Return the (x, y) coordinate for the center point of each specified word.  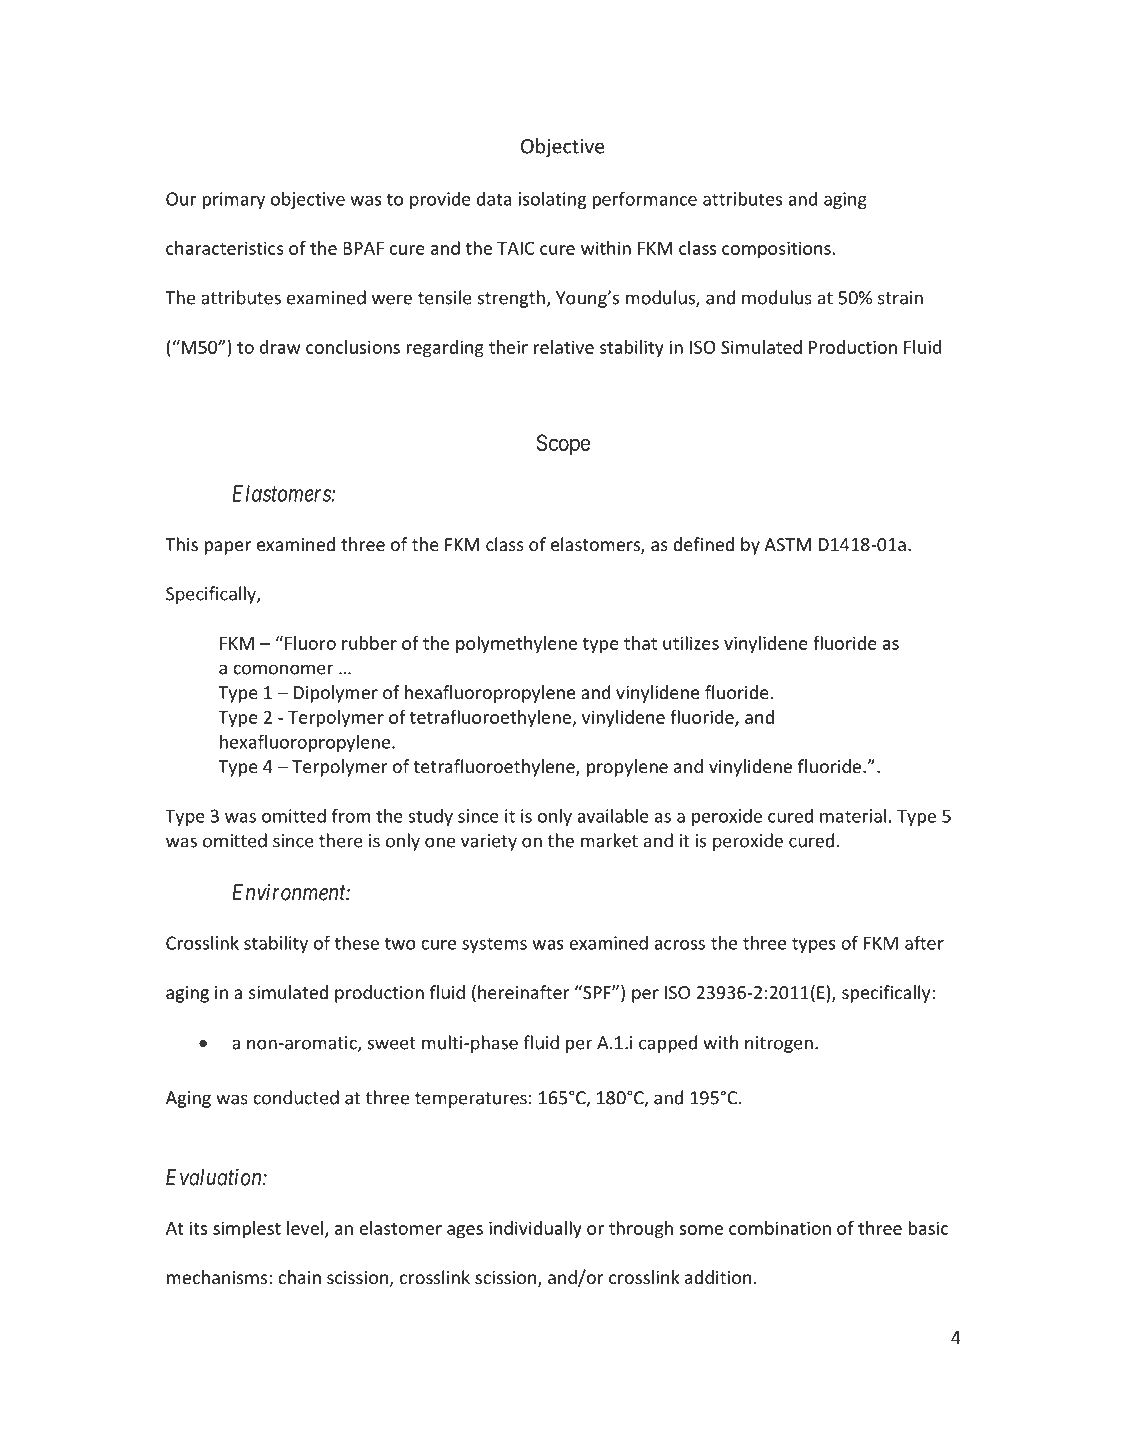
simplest (247, 1230)
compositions (777, 250)
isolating (552, 200)
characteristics (225, 248)
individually (535, 1230)
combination (780, 1228)
